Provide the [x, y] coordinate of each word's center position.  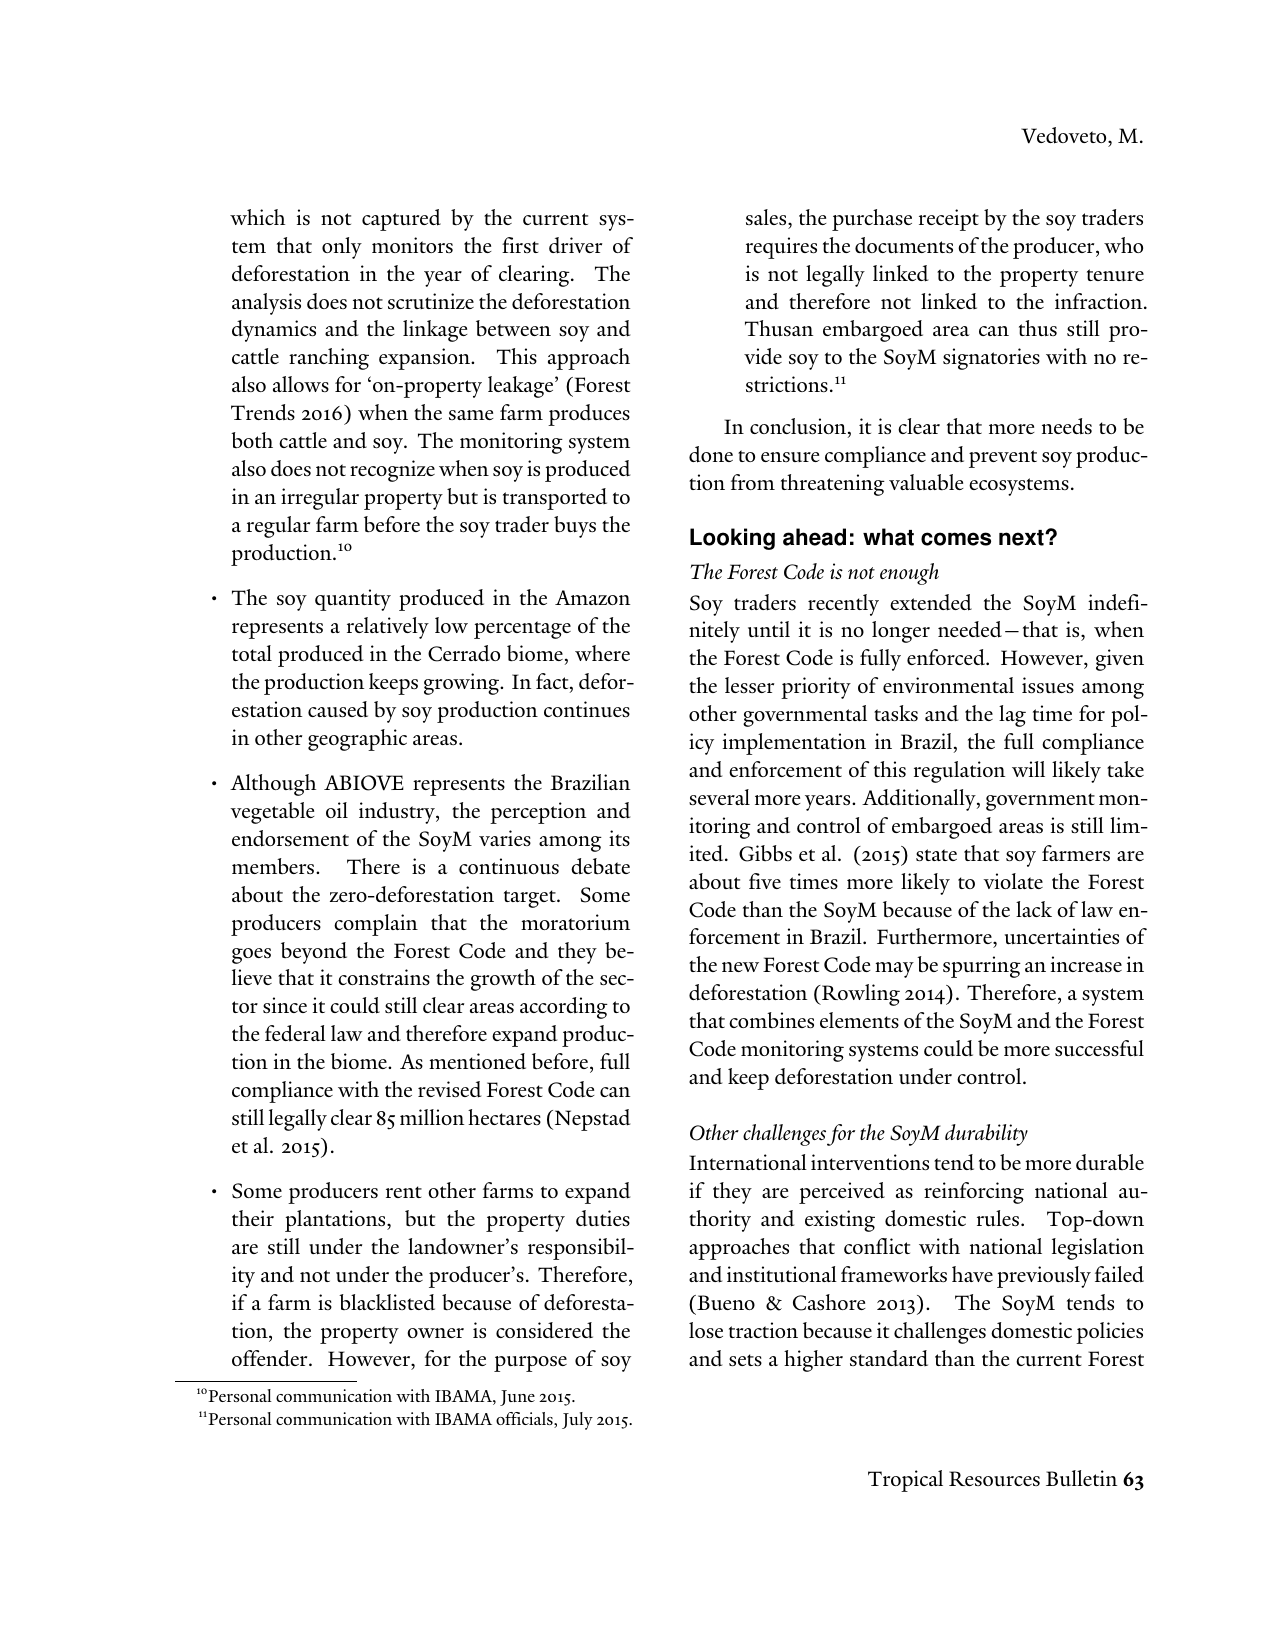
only [342, 248]
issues [1048, 685]
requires [781, 248]
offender [271, 1358]
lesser [749, 685]
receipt [949, 220]
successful [1099, 1048]
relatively [388, 628]
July [577, 1421]
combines [771, 1020]
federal [295, 1033]
